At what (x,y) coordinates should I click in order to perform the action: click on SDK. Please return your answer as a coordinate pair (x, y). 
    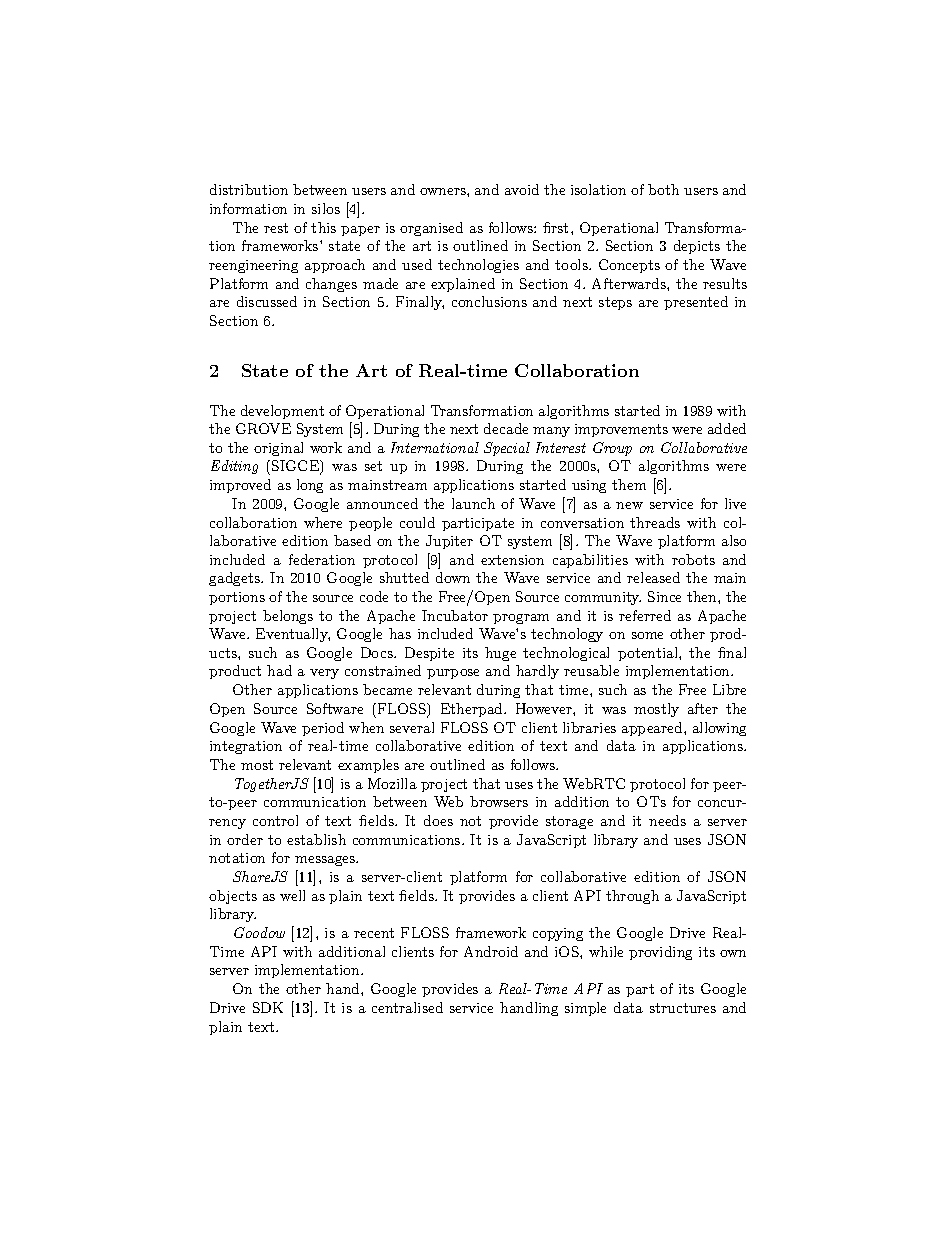
    Looking at the image, I should click on (268, 1007).
